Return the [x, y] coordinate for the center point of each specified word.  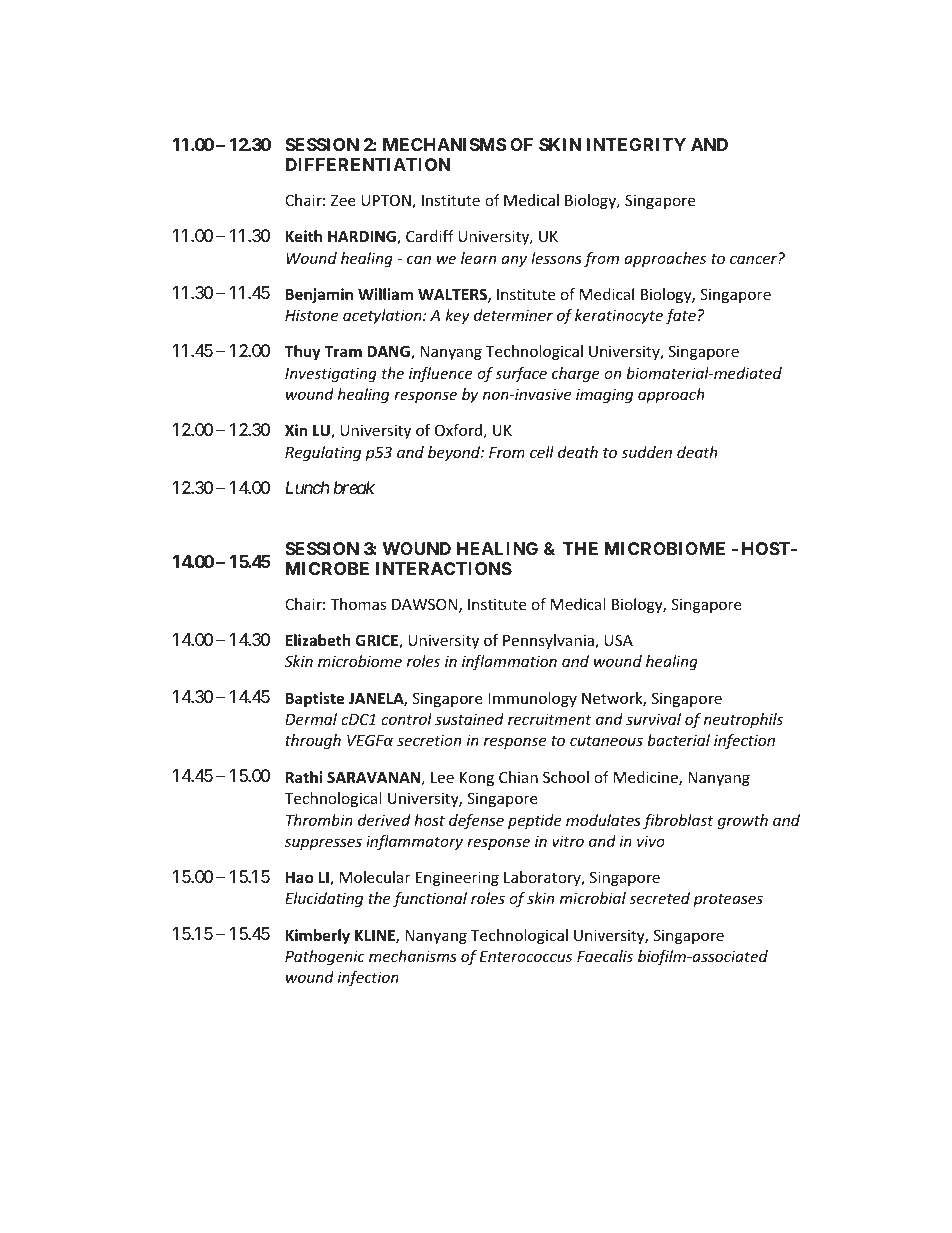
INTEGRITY [636, 144]
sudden [646, 452]
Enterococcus [526, 956]
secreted [659, 898]
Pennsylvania [549, 641]
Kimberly [318, 936]
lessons [556, 258]
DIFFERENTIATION [368, 164]
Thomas [358, 604]
